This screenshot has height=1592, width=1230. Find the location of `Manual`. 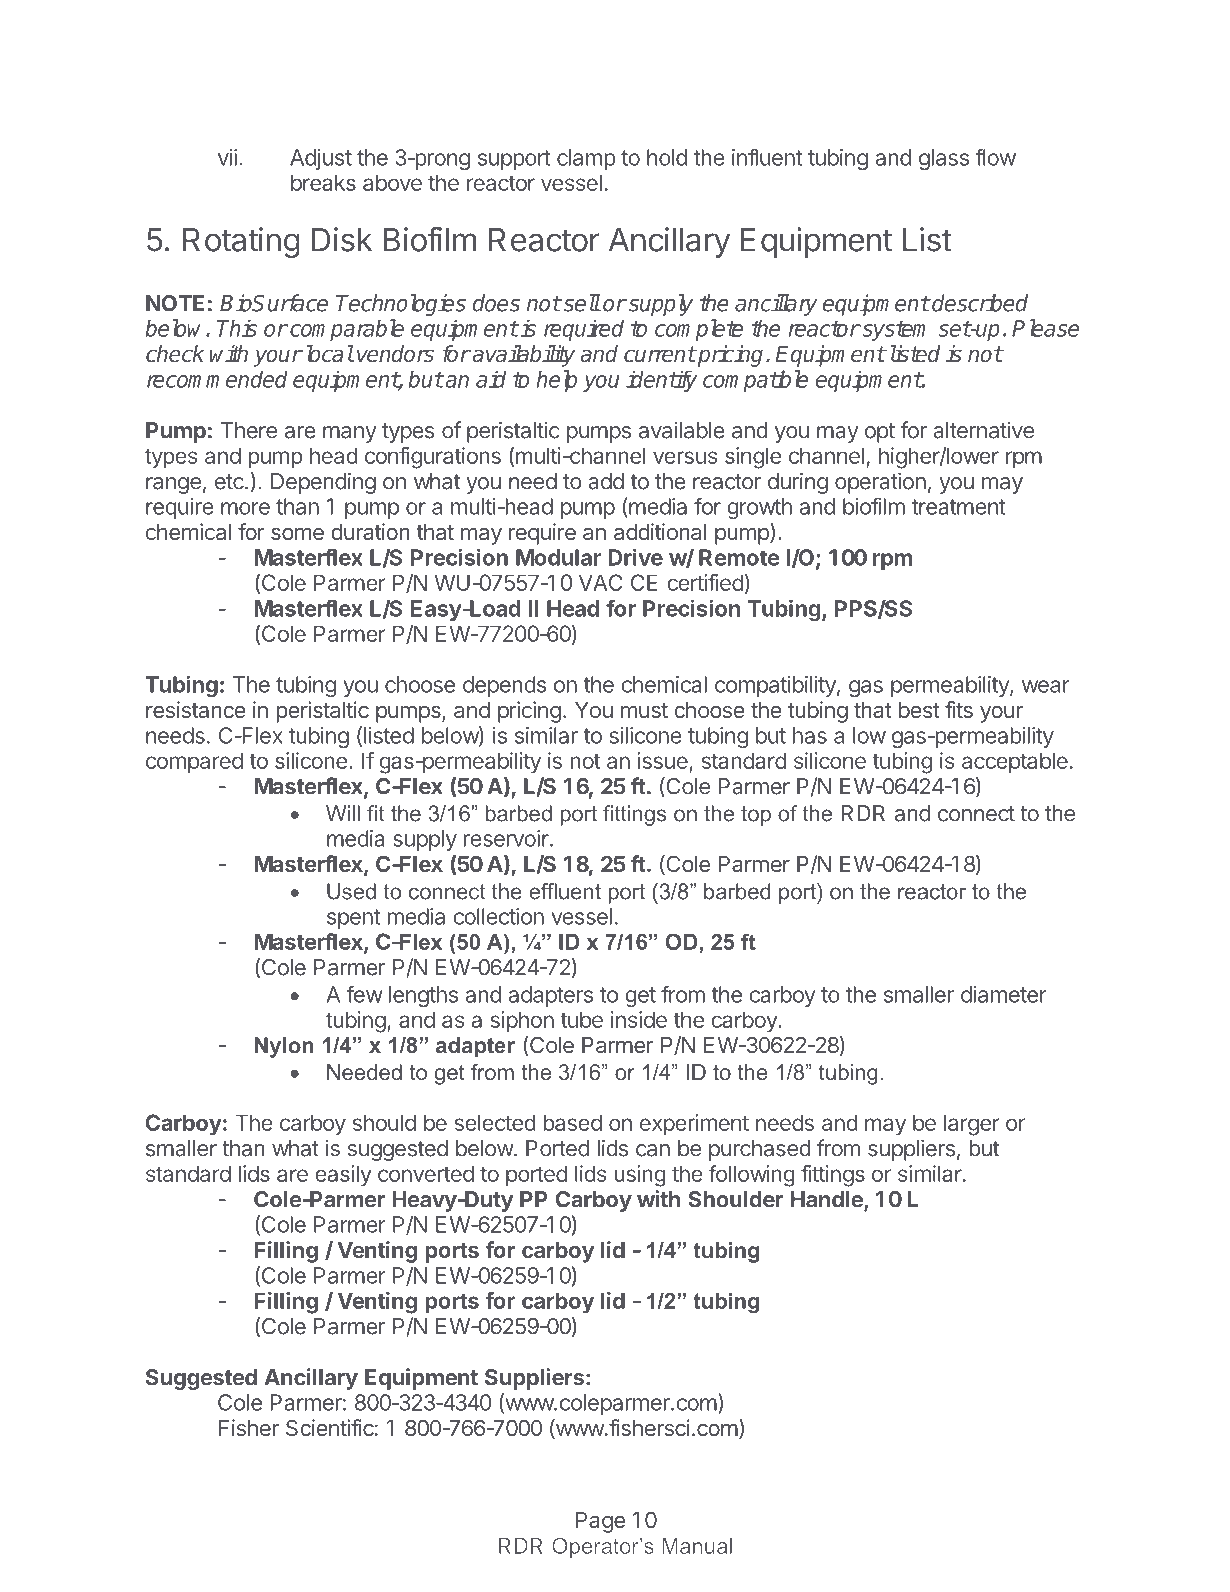

Manual is located at coordinates (697, 1546).
